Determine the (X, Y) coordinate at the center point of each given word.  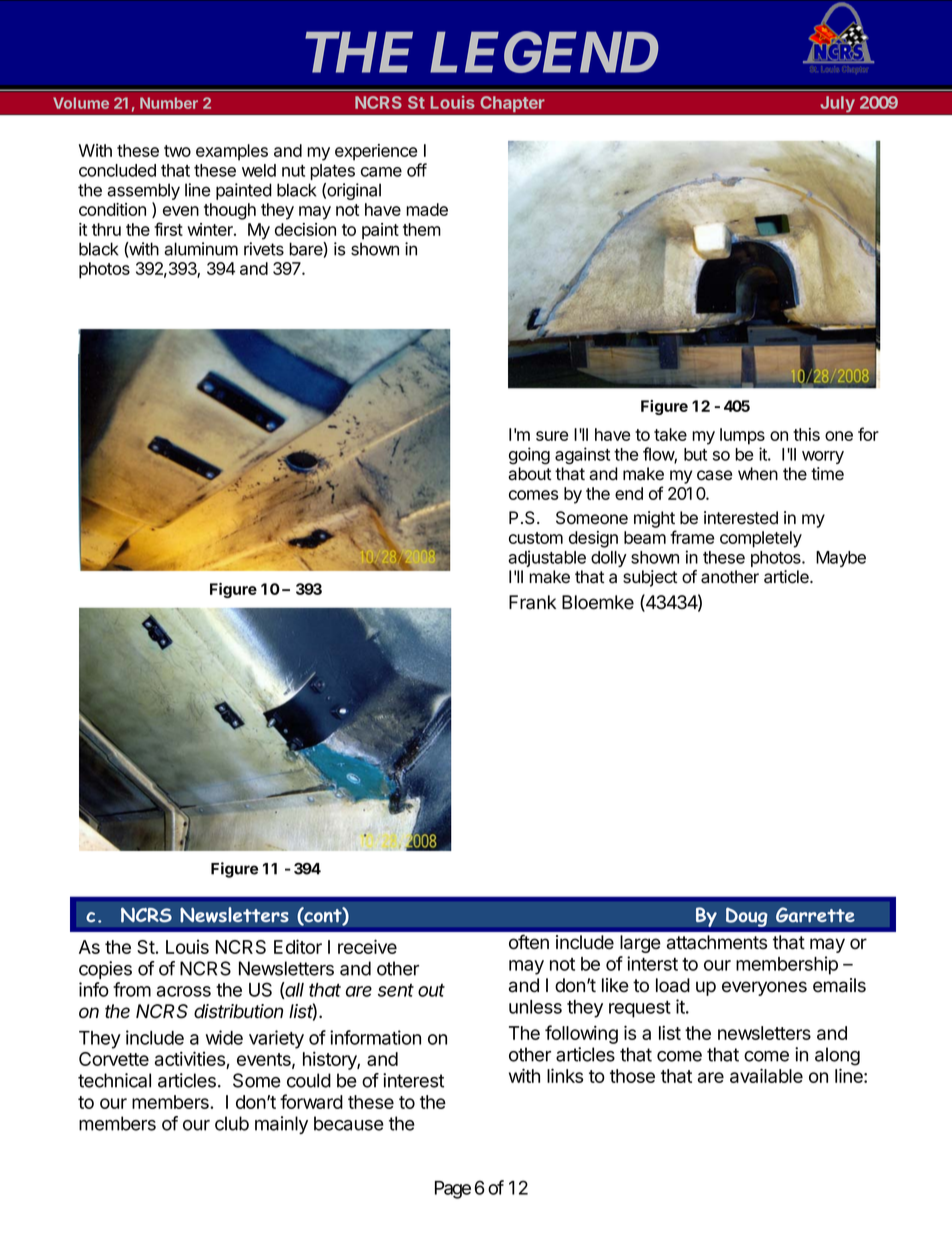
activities (191, 1060)
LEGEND (544, 52)
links (565, 1075)
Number (169, 103)
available (766, 1075)
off (417, 170)
